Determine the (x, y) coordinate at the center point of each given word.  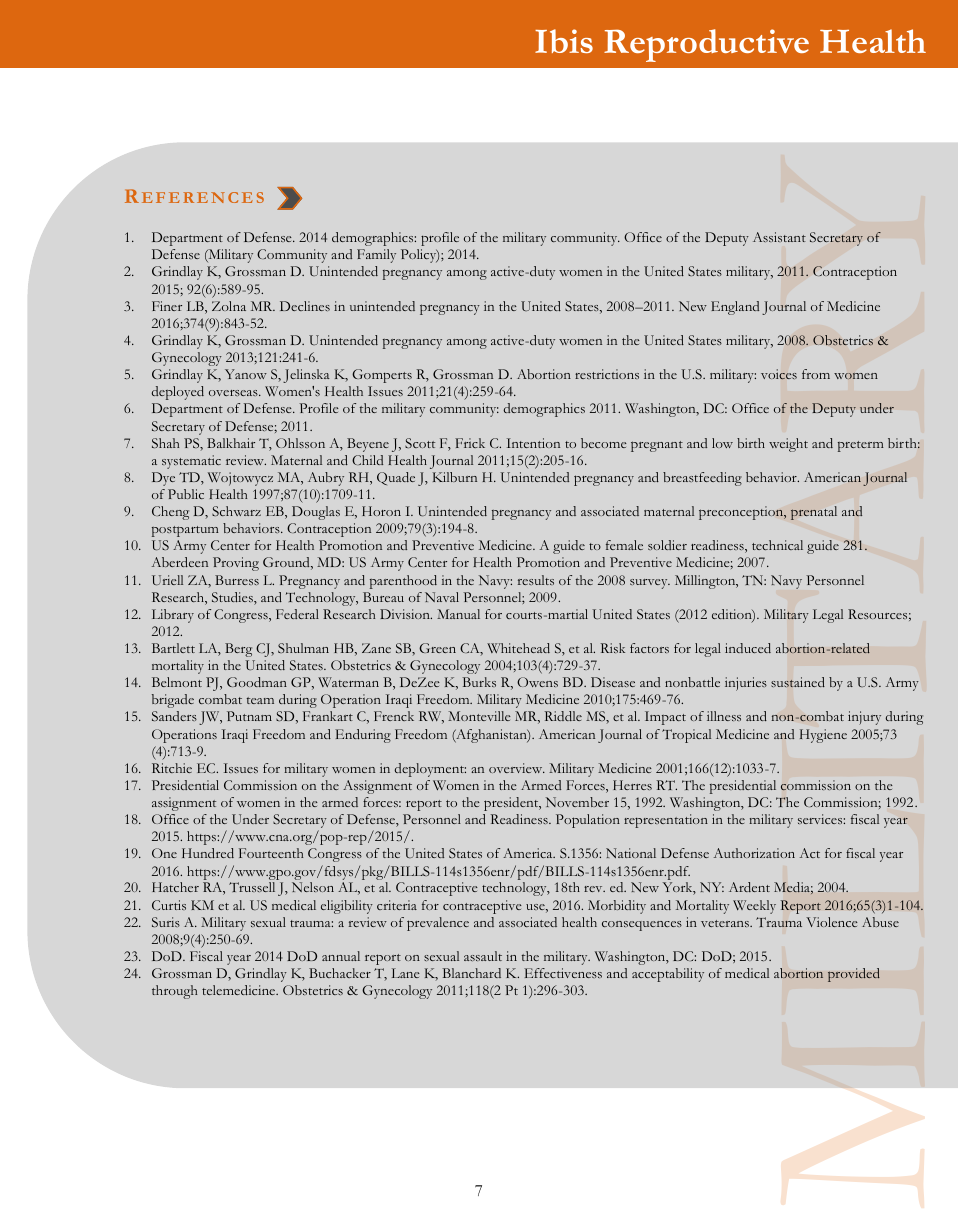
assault (483, 956)
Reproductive (706, 45)
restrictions (607, 374)
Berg (238, 650)
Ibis (564, 41)
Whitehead (518, 648)
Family (376, 256)
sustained (798, 682)
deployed (177, 393)
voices (779, 374)
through (174, 992)
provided (854, 975)
